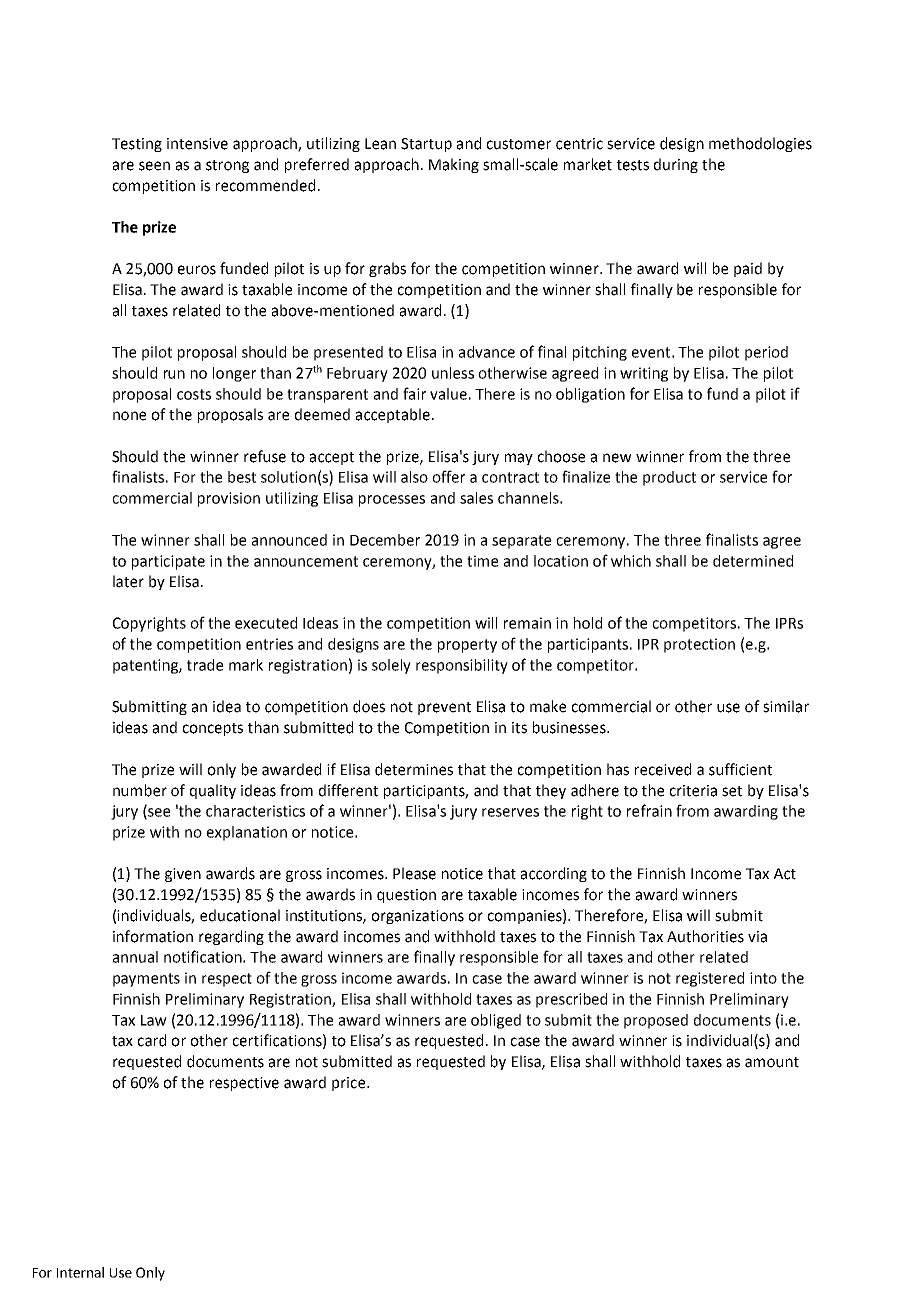 This image has height=1308, width=924. Describe the element at coordinates (154, 166) in the image. I see `seen` at that location.
